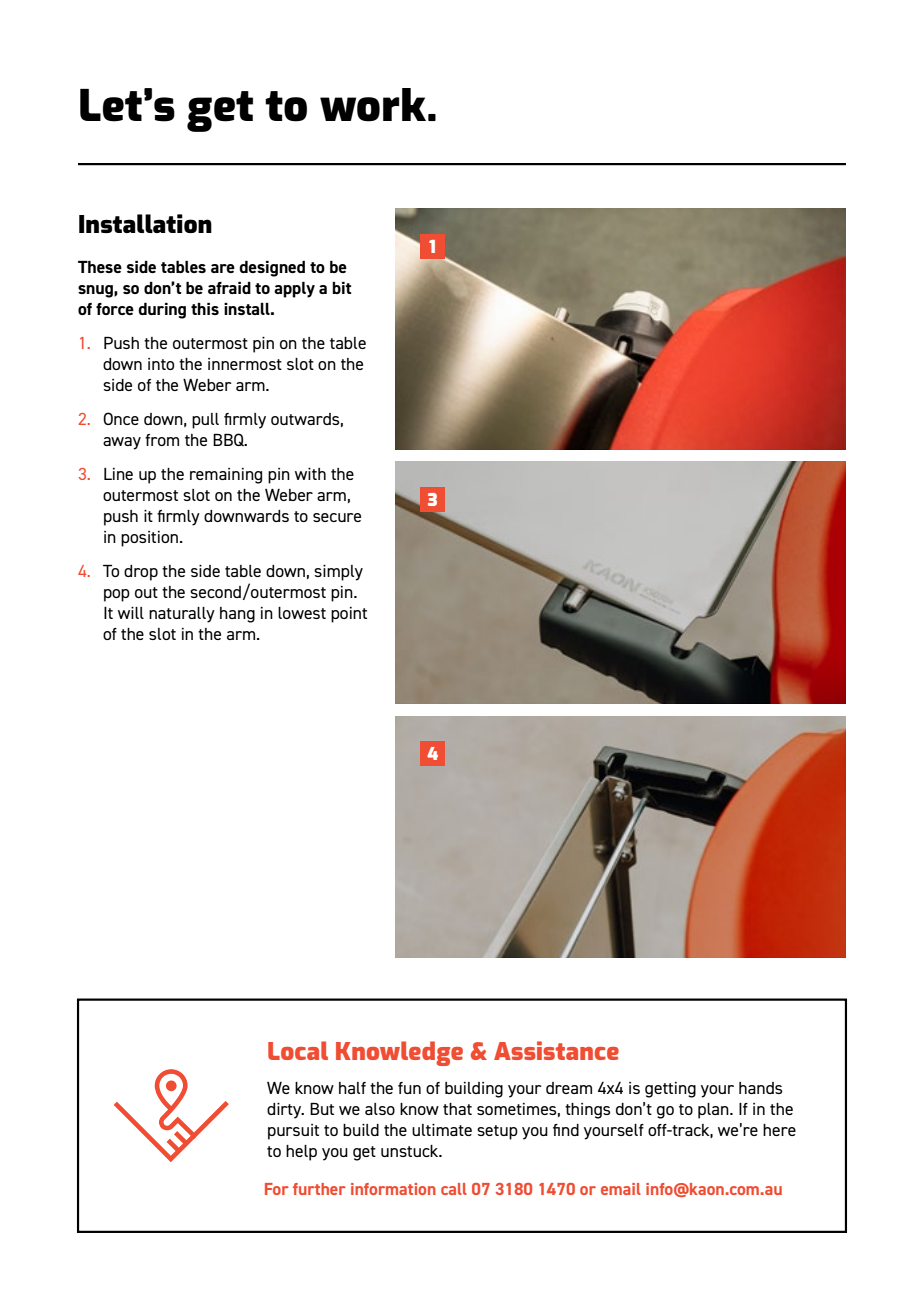 The width and height of the image is (924, 1311). I want to click on simply, so click(338, 573).
